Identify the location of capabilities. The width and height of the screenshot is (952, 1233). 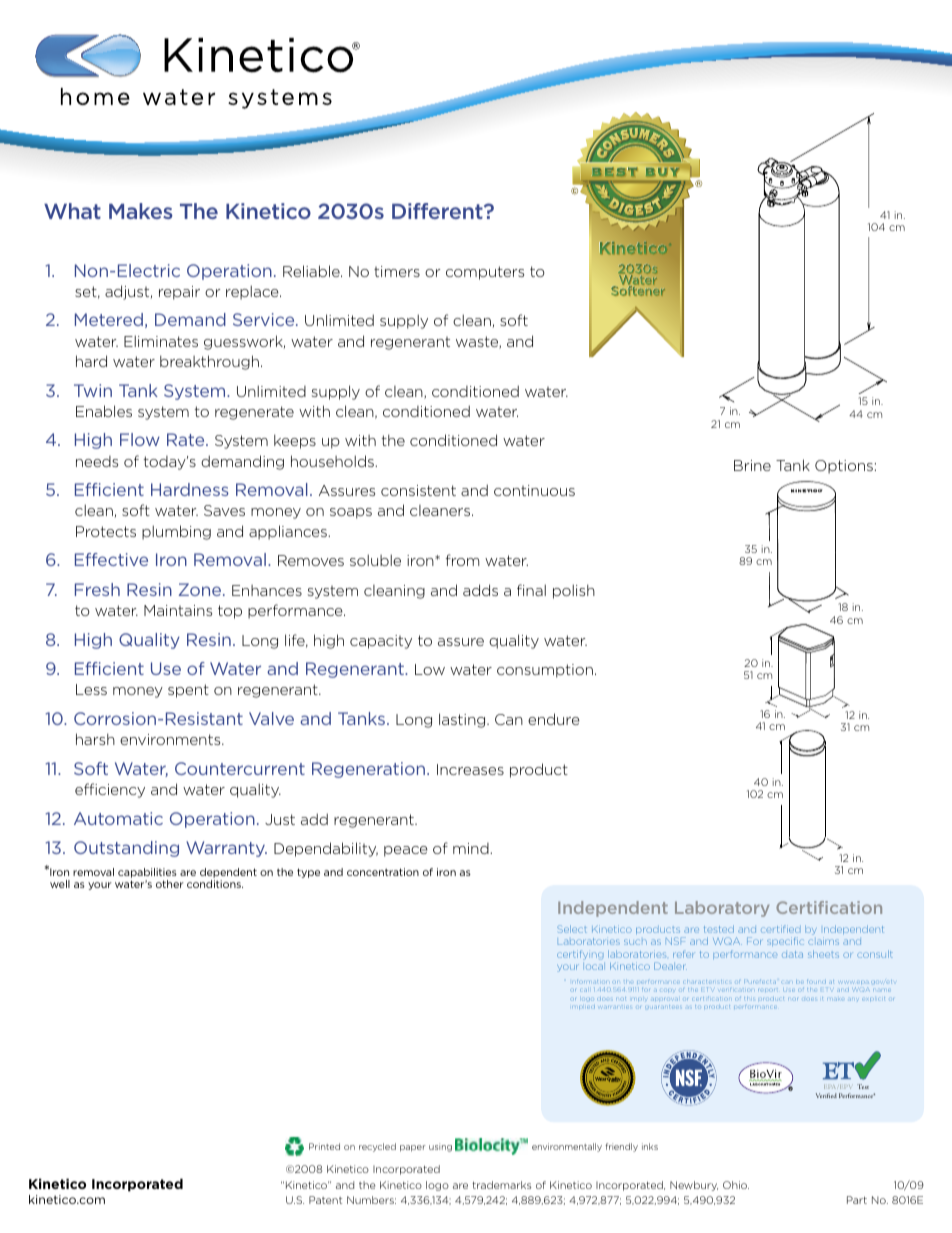
(147, 874).
